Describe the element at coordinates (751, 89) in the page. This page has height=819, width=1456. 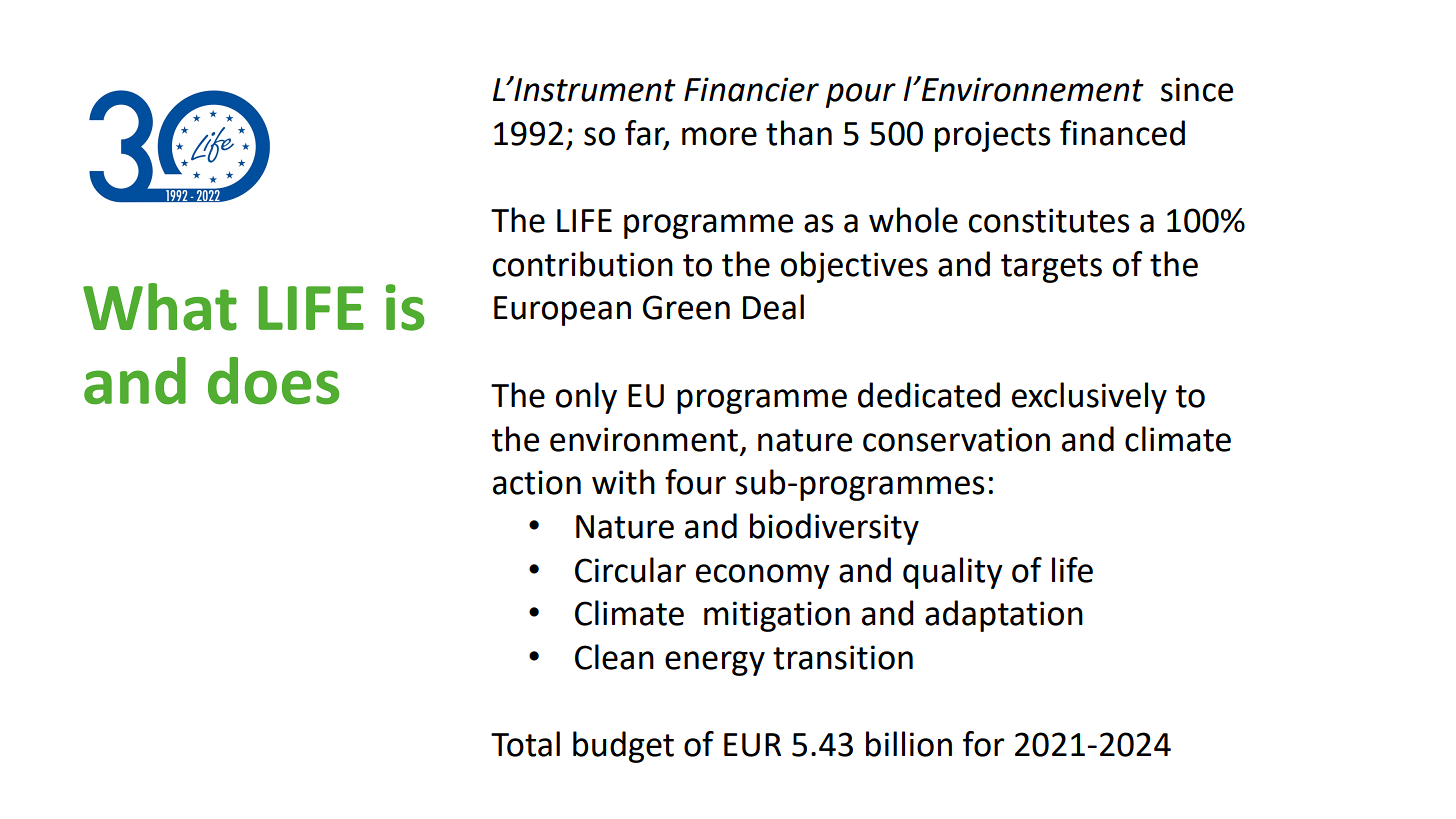
I see `Financier` at that location.
